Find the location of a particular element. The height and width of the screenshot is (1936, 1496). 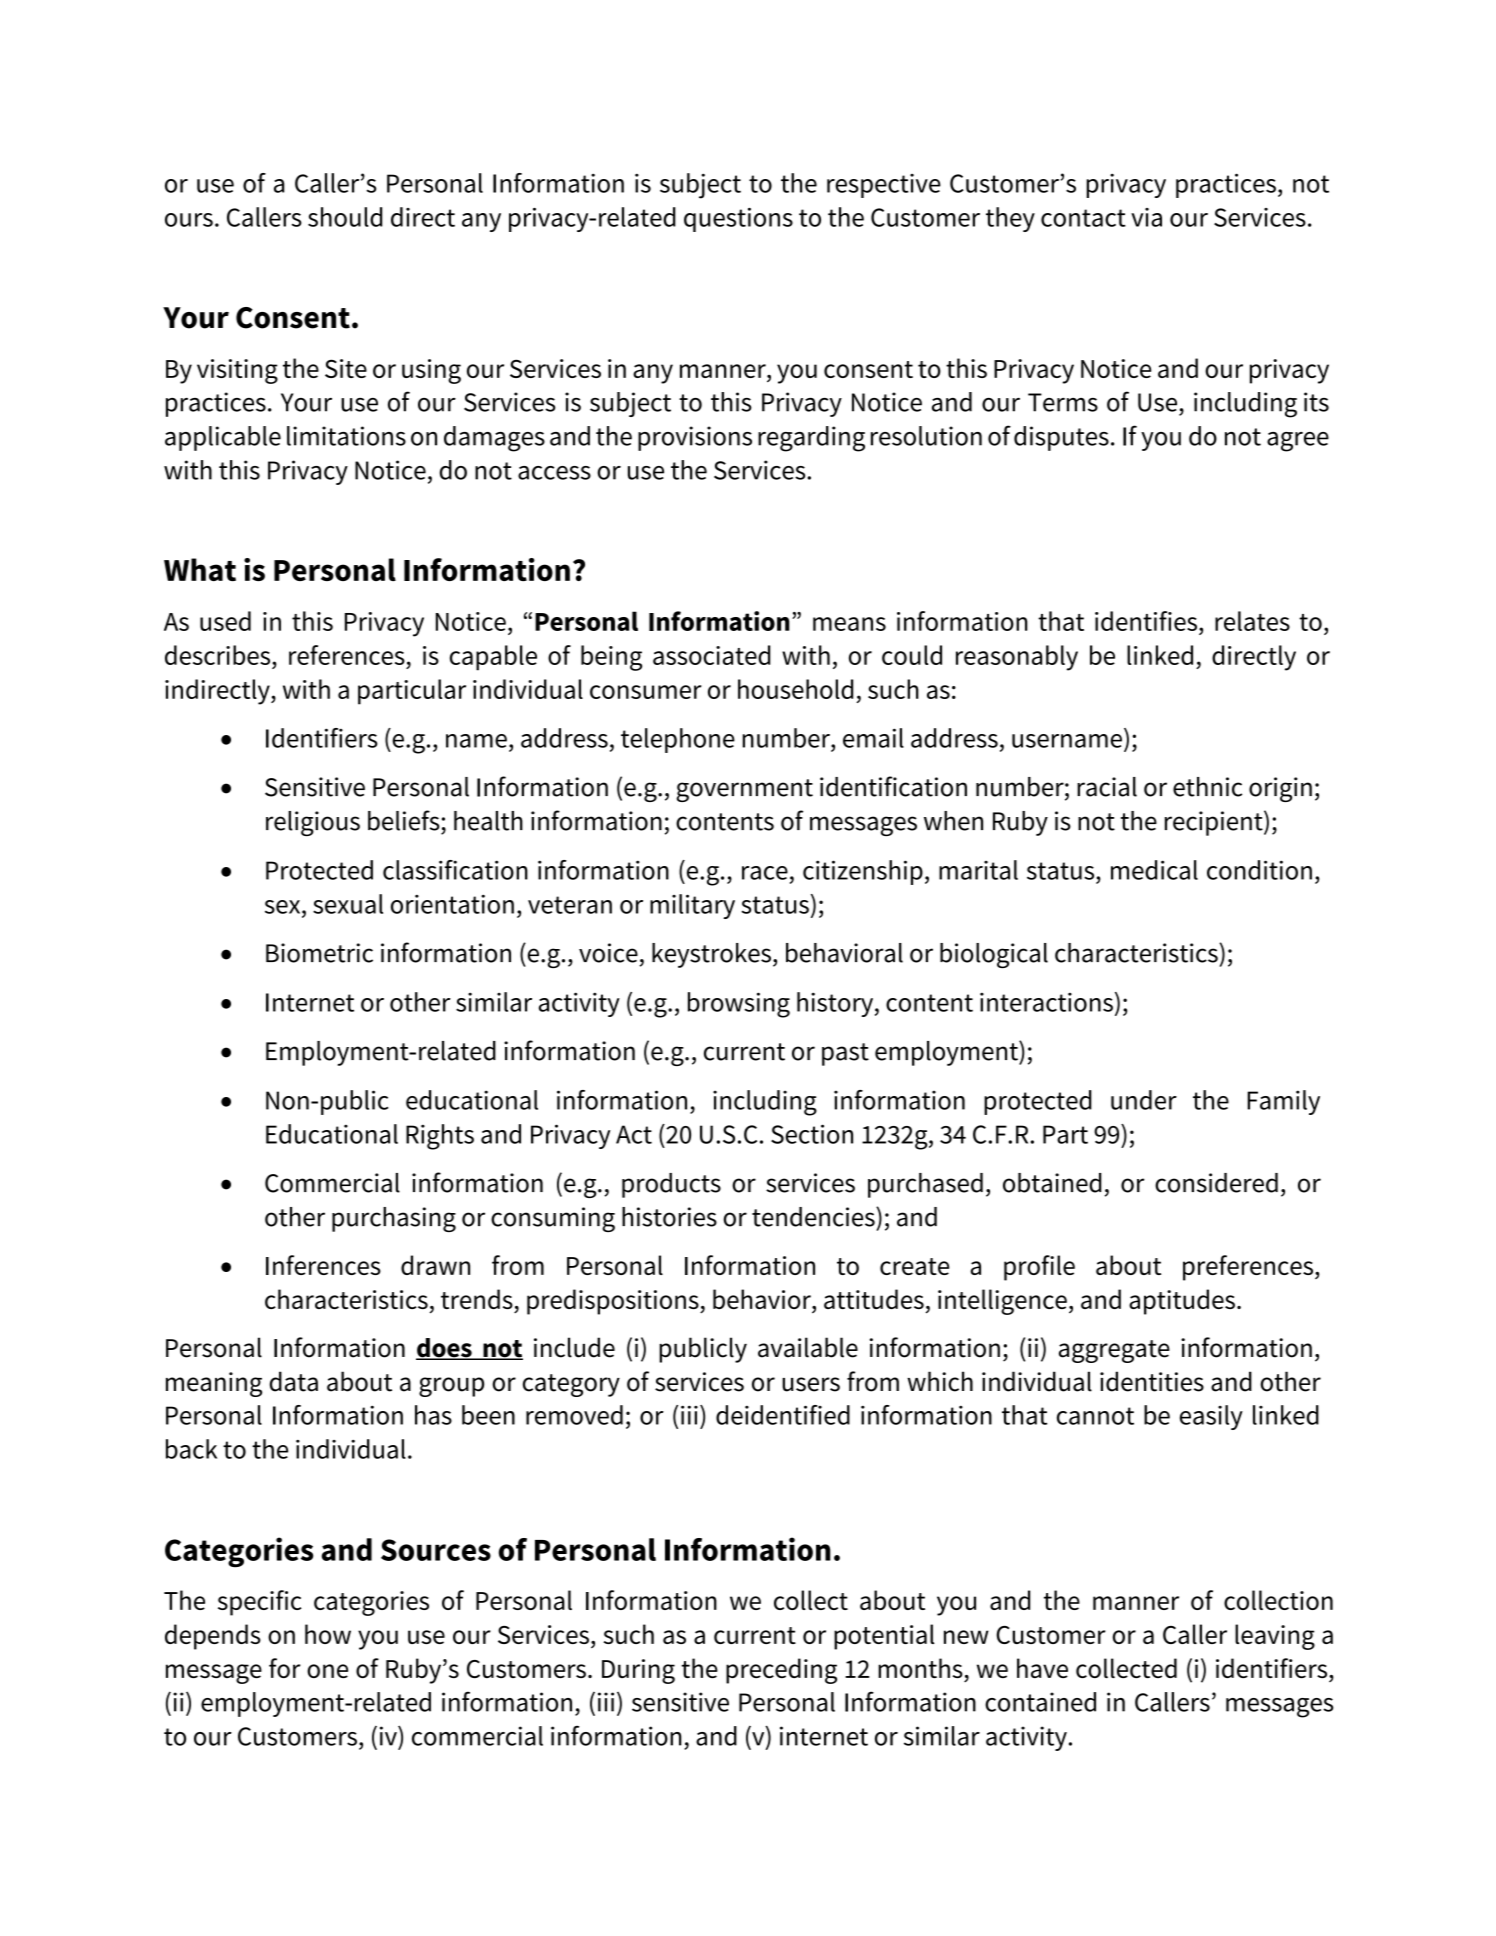

describes is located at coordinates (219, 655).
